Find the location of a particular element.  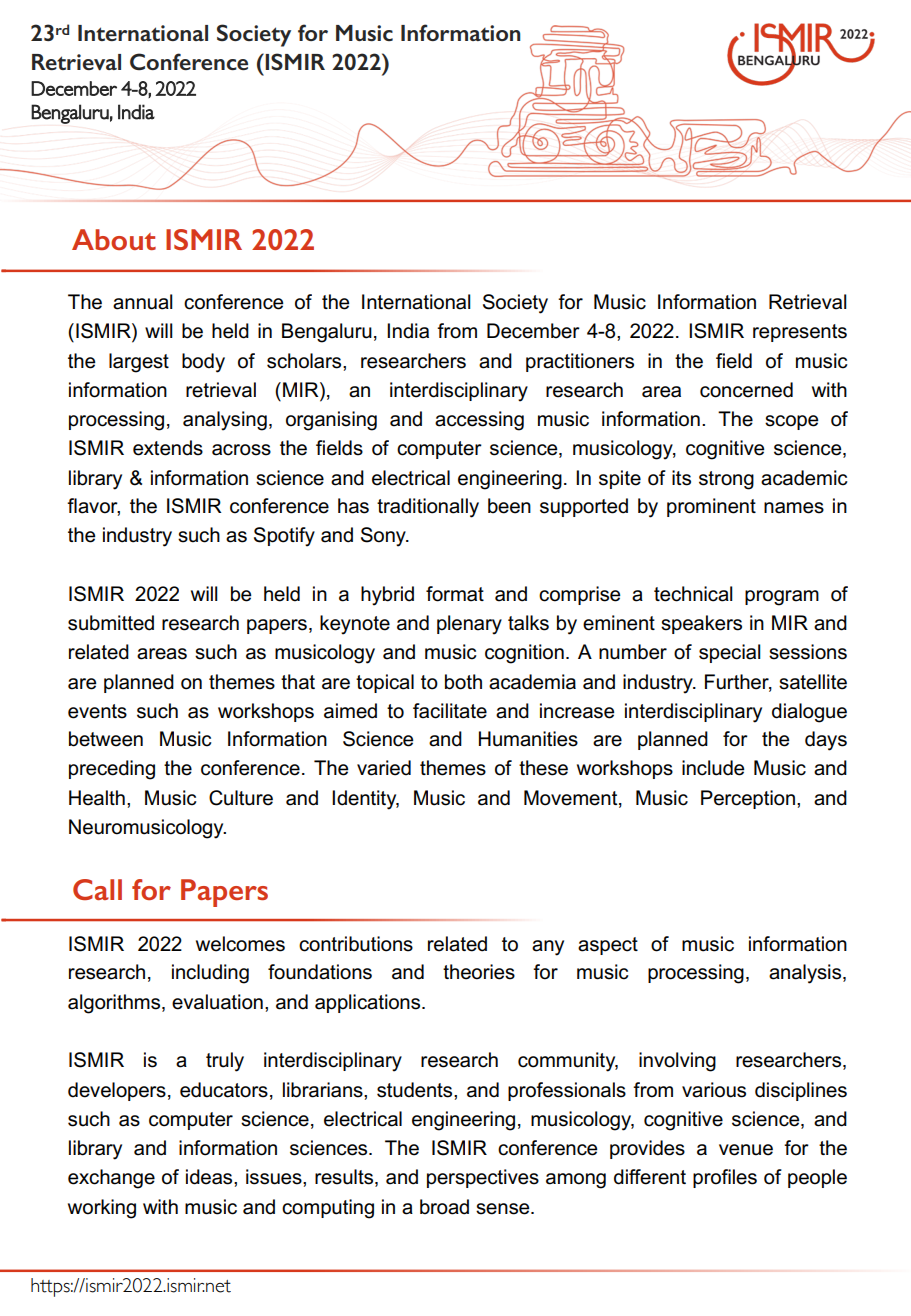

accessing is located at coordinates (479, 421).
